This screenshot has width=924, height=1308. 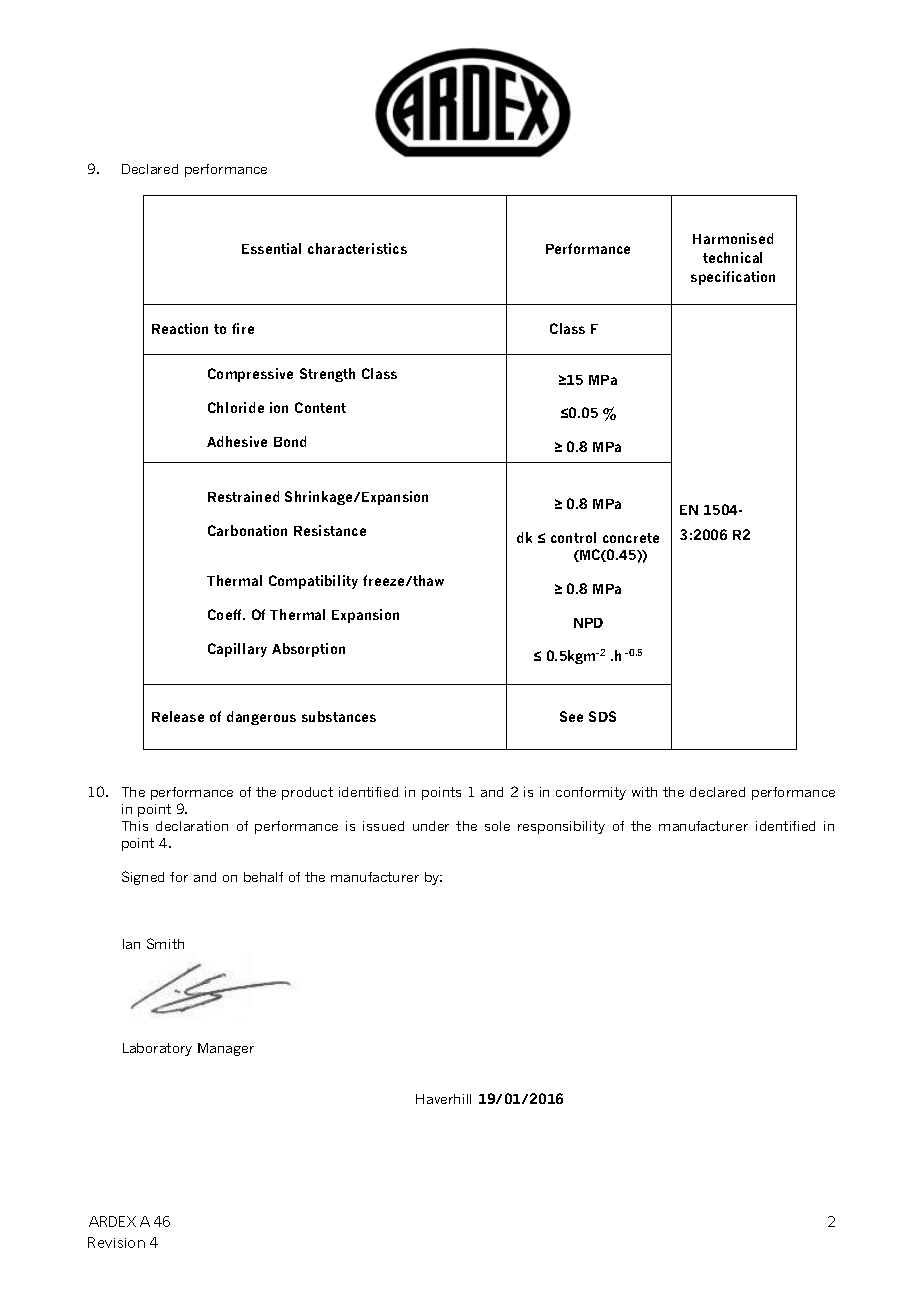 I want to click on Reaction, so click(x=180, y=328).
